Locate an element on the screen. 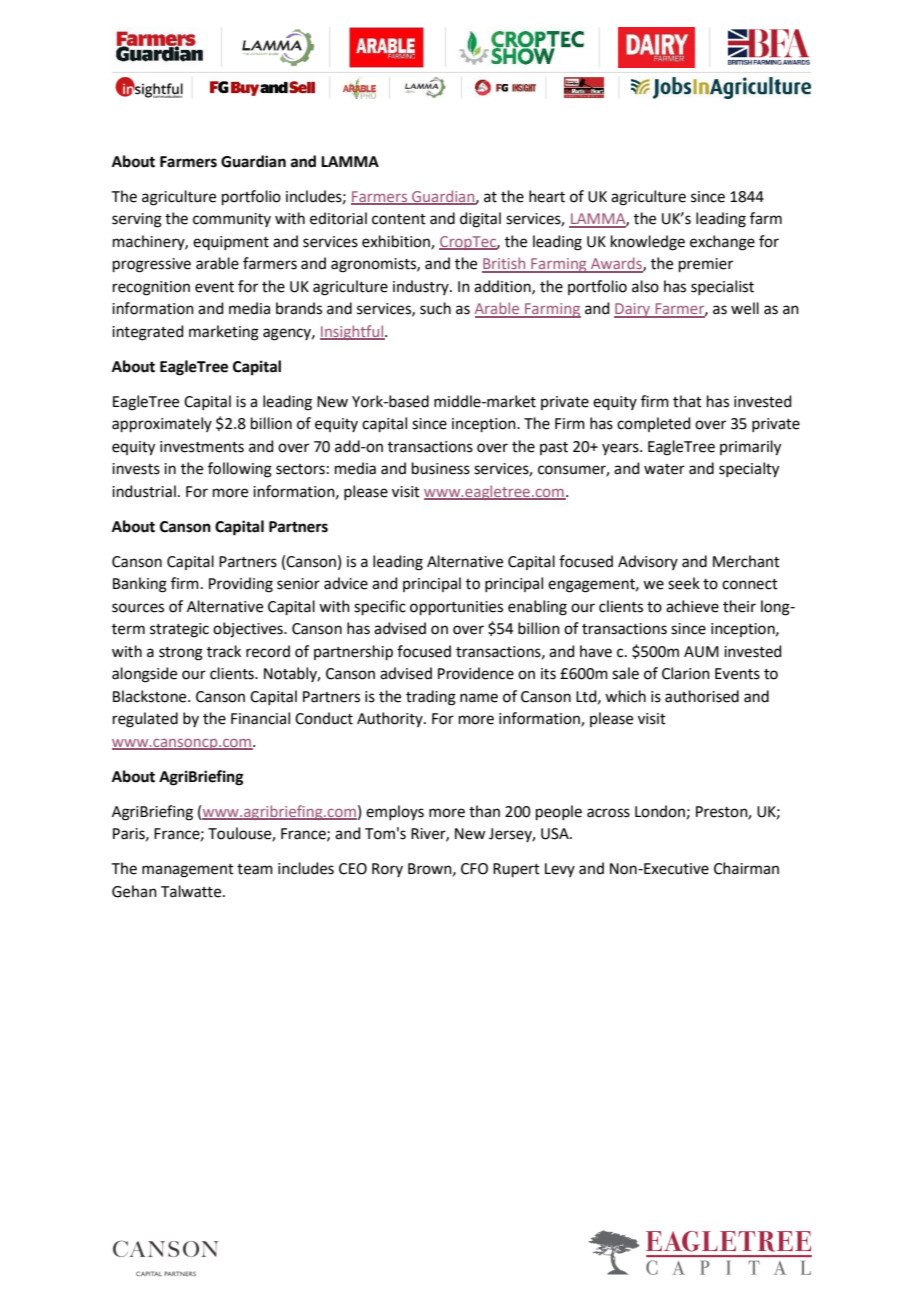 Image resolution: width=924 pixels, height=1308 pixels. digital is located at coordinates (480, 220).
